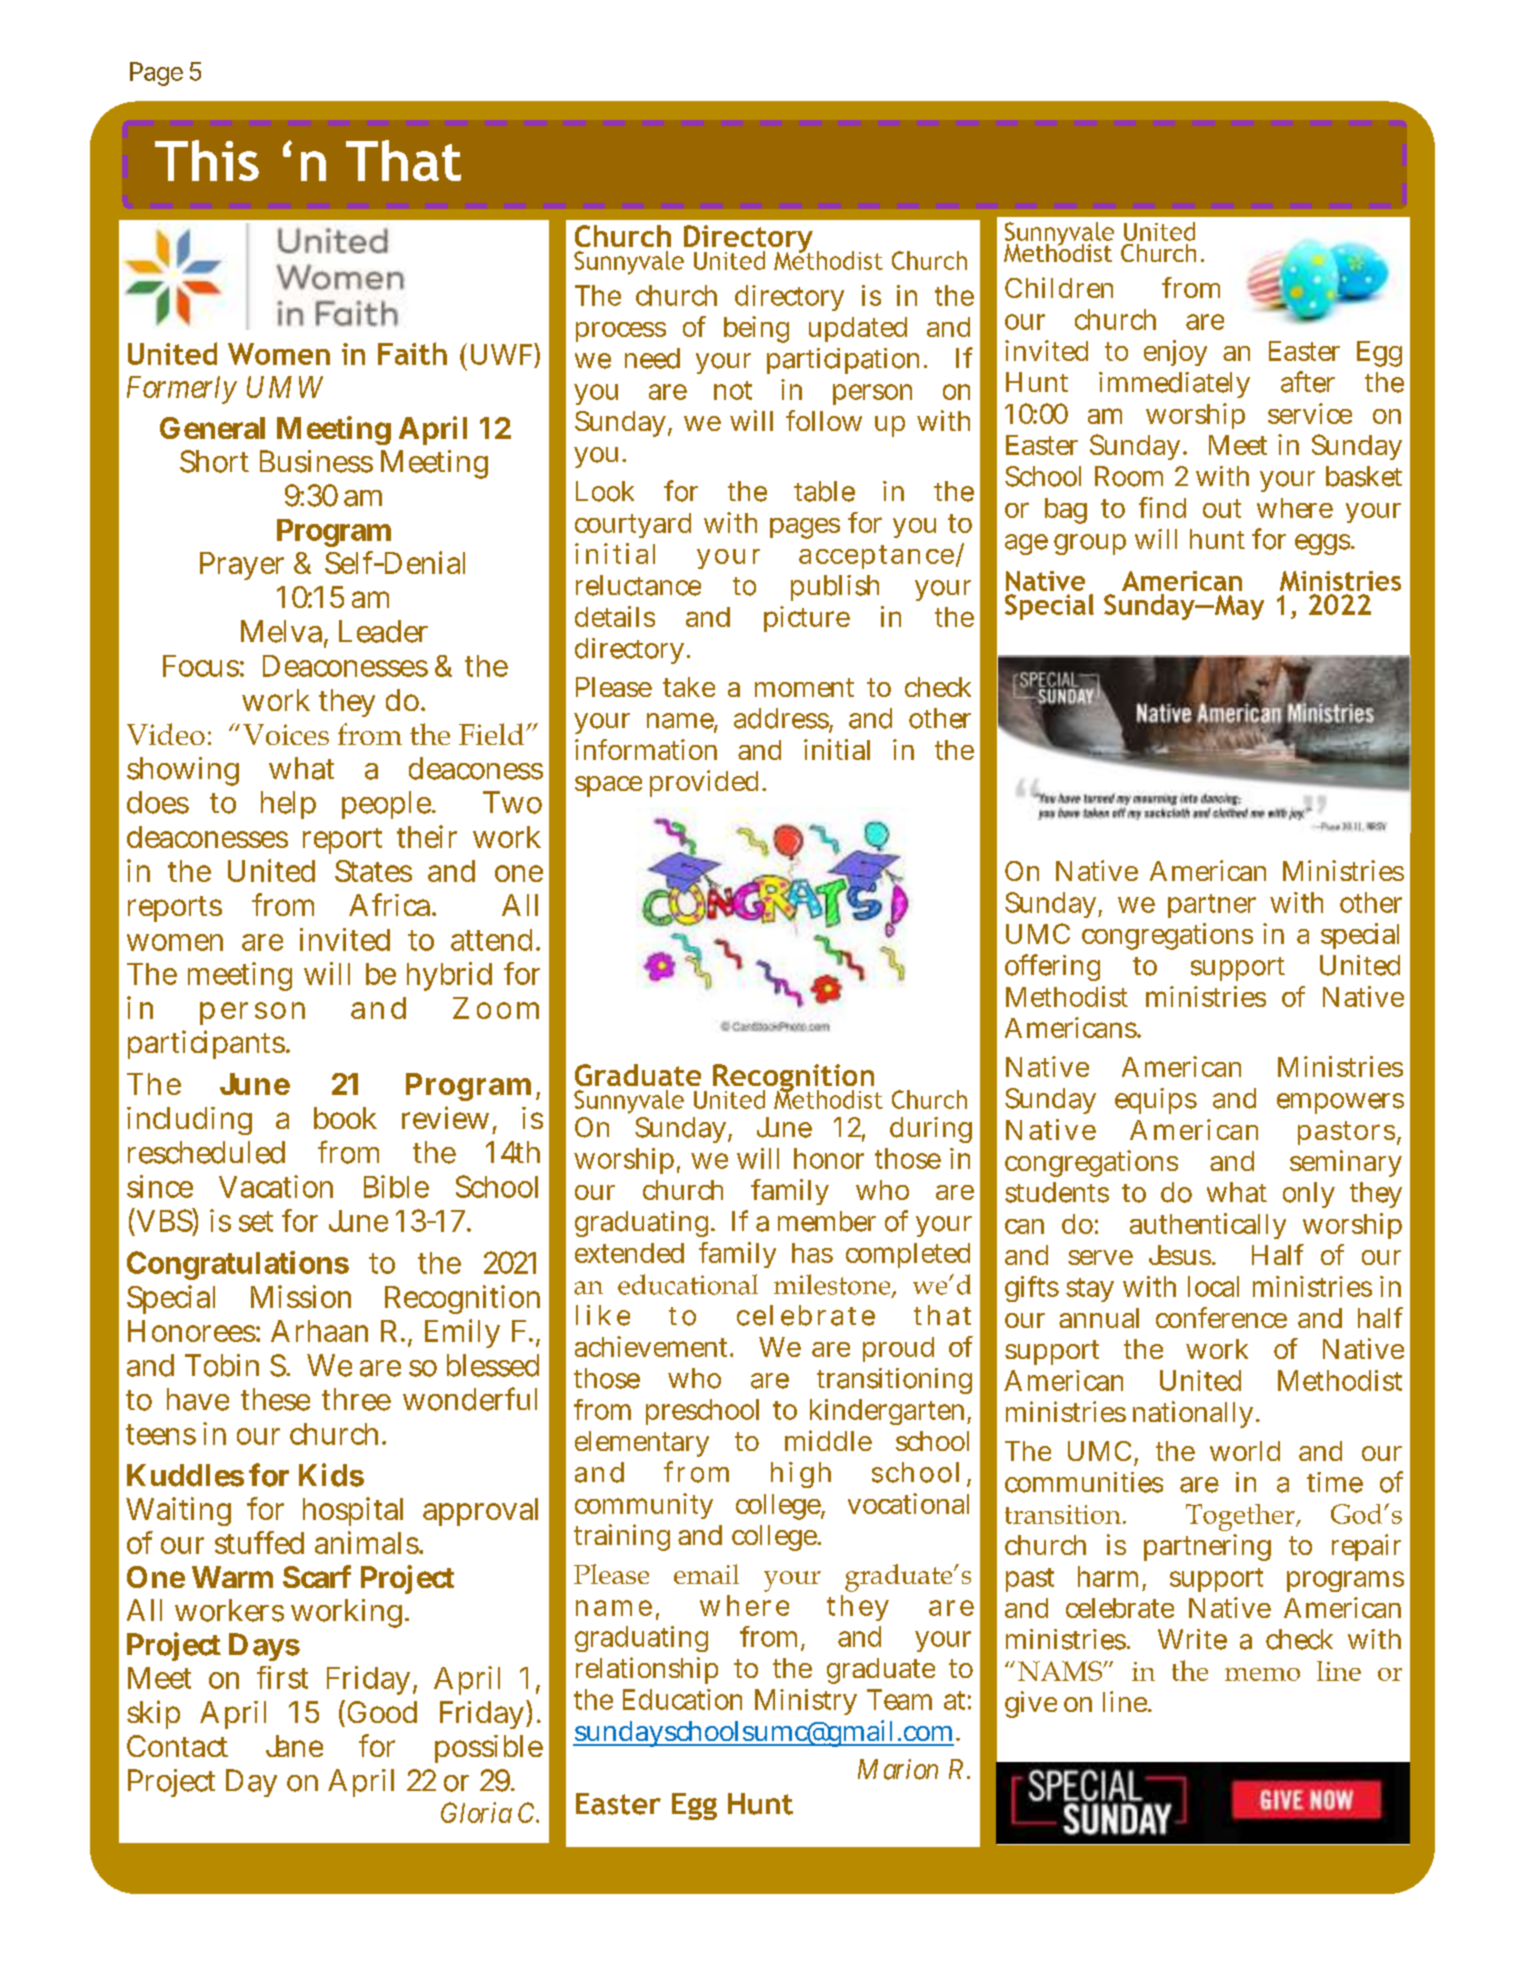 This screenshot has width=1527, height=1976. Describe the element at coordinates (1262, 1674) in the screenshot. I see `memo` at that location.
